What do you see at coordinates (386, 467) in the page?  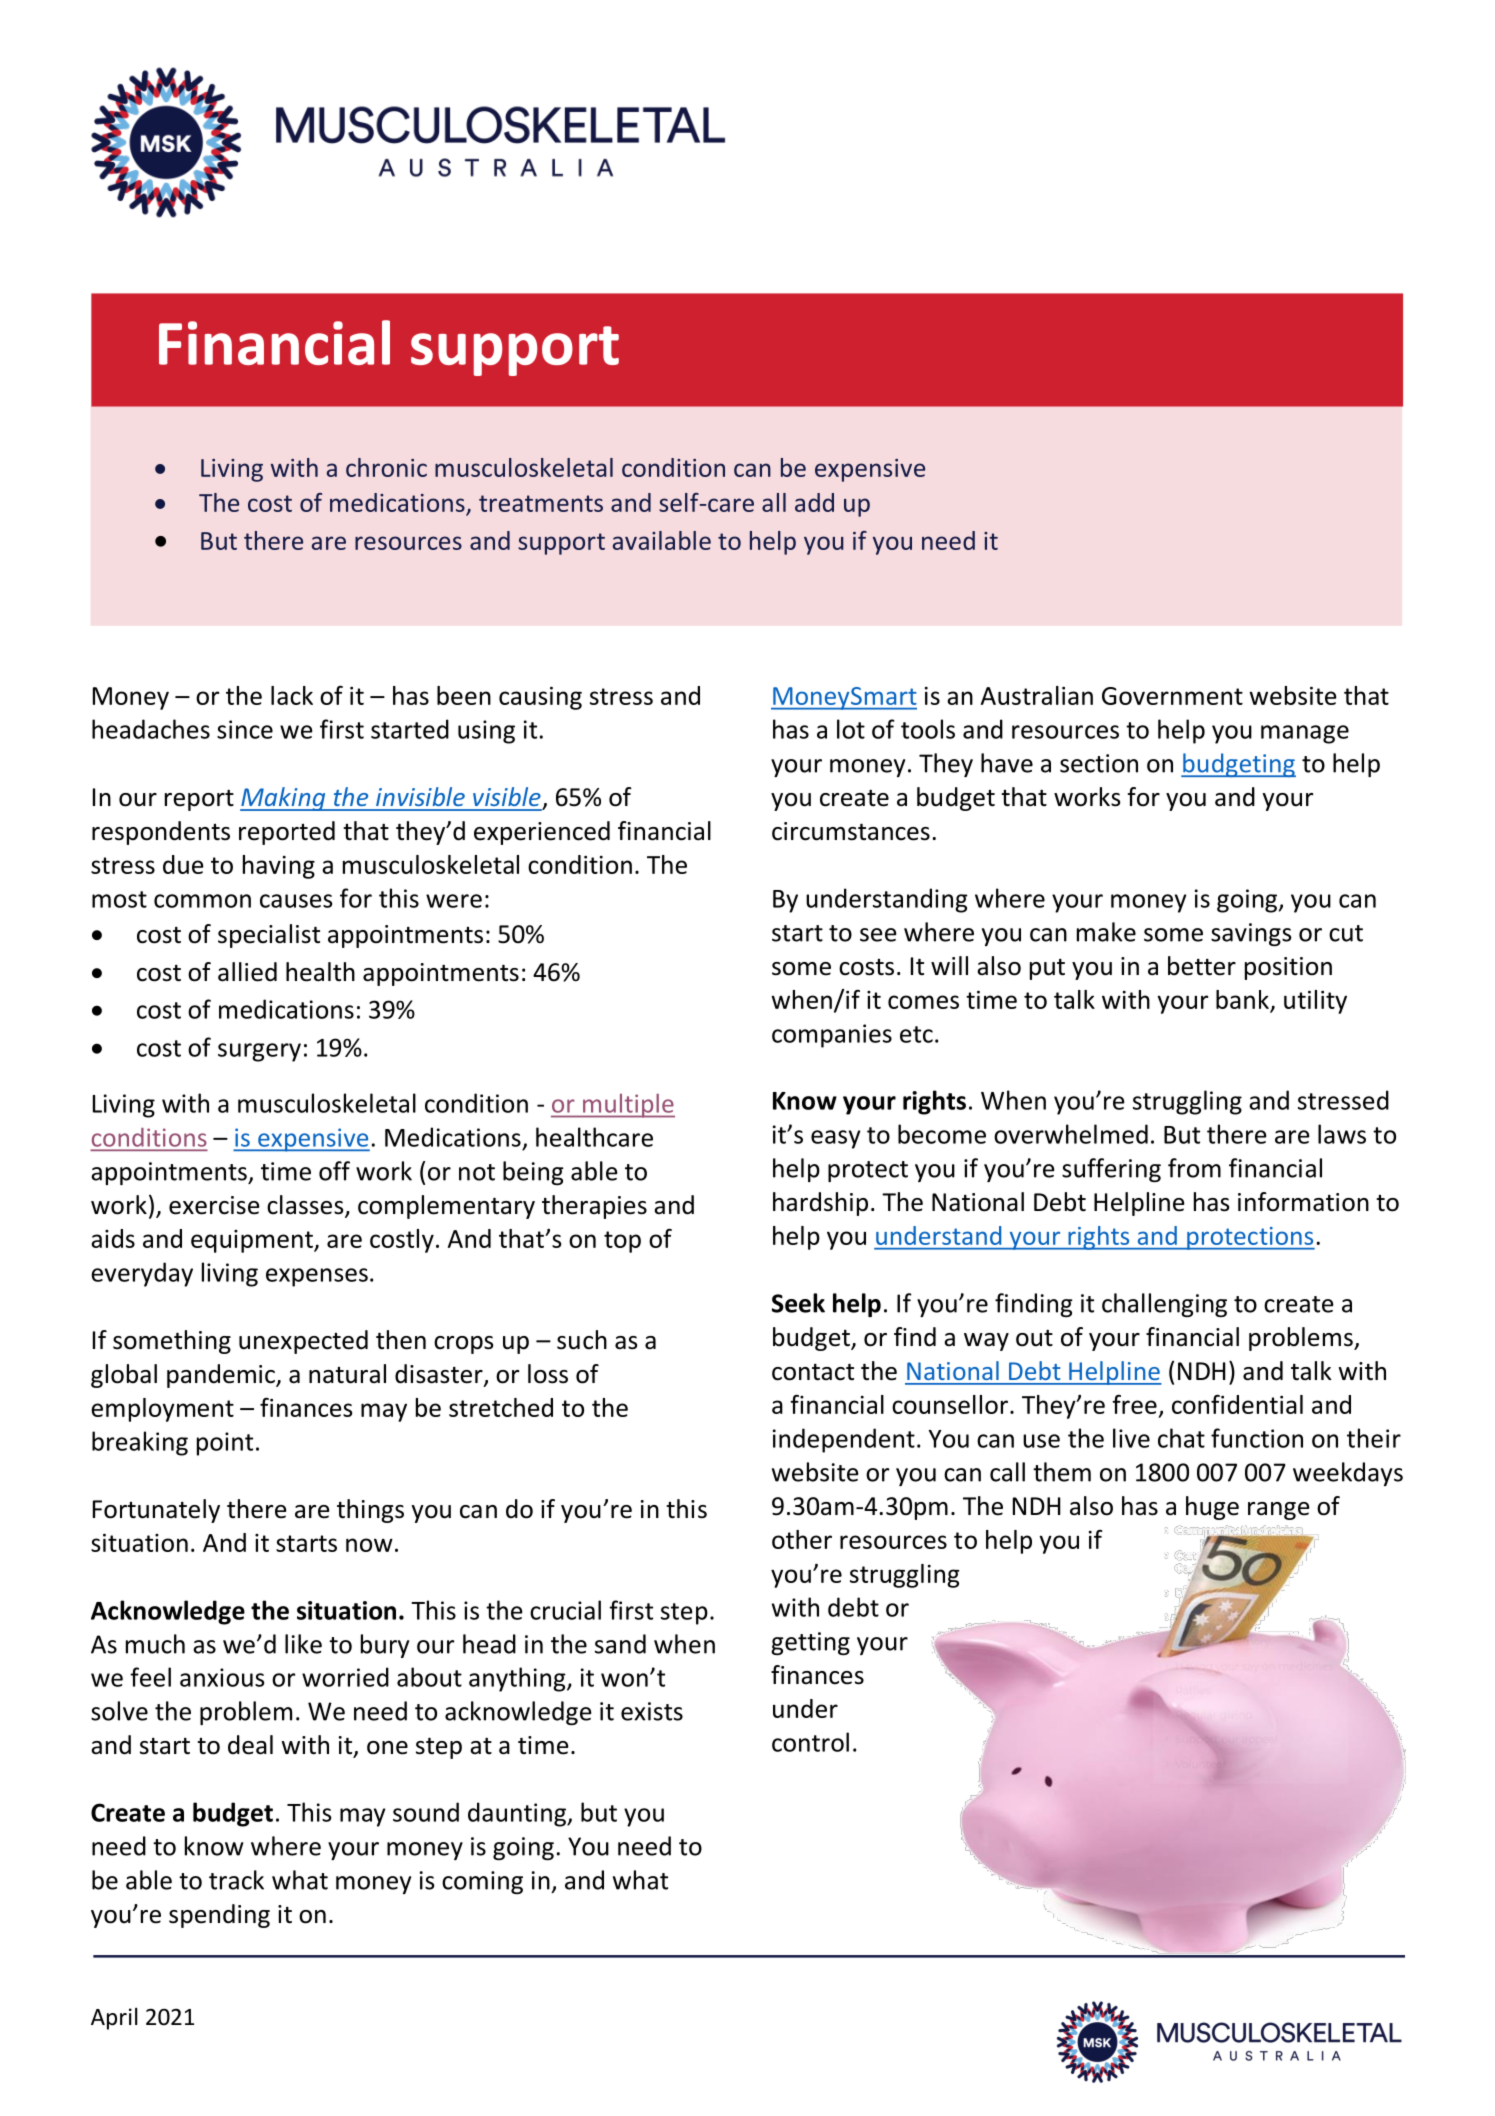 I see `chronic` at bounding box center [386, 467].
